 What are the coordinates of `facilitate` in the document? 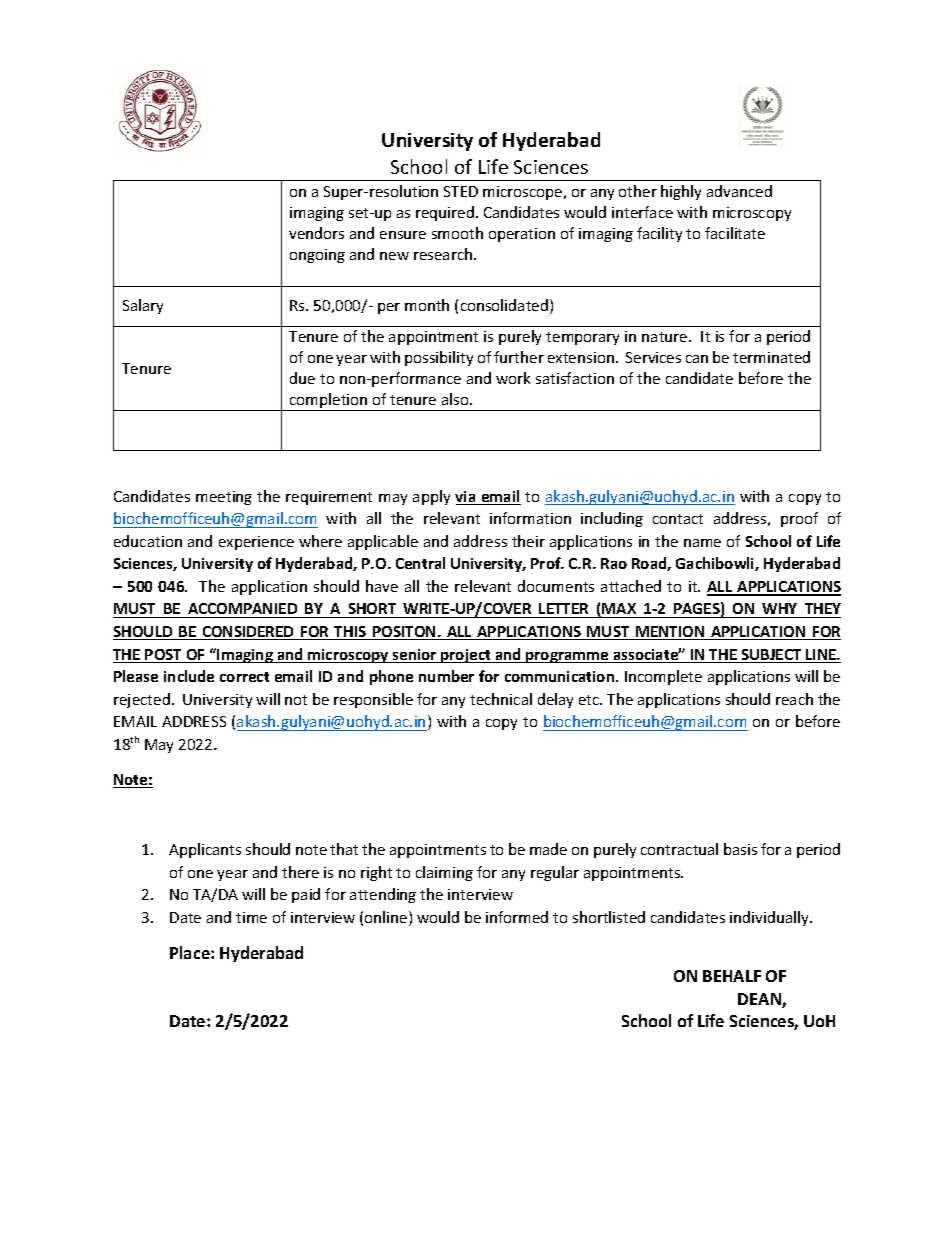 It's located at (735, 233).
